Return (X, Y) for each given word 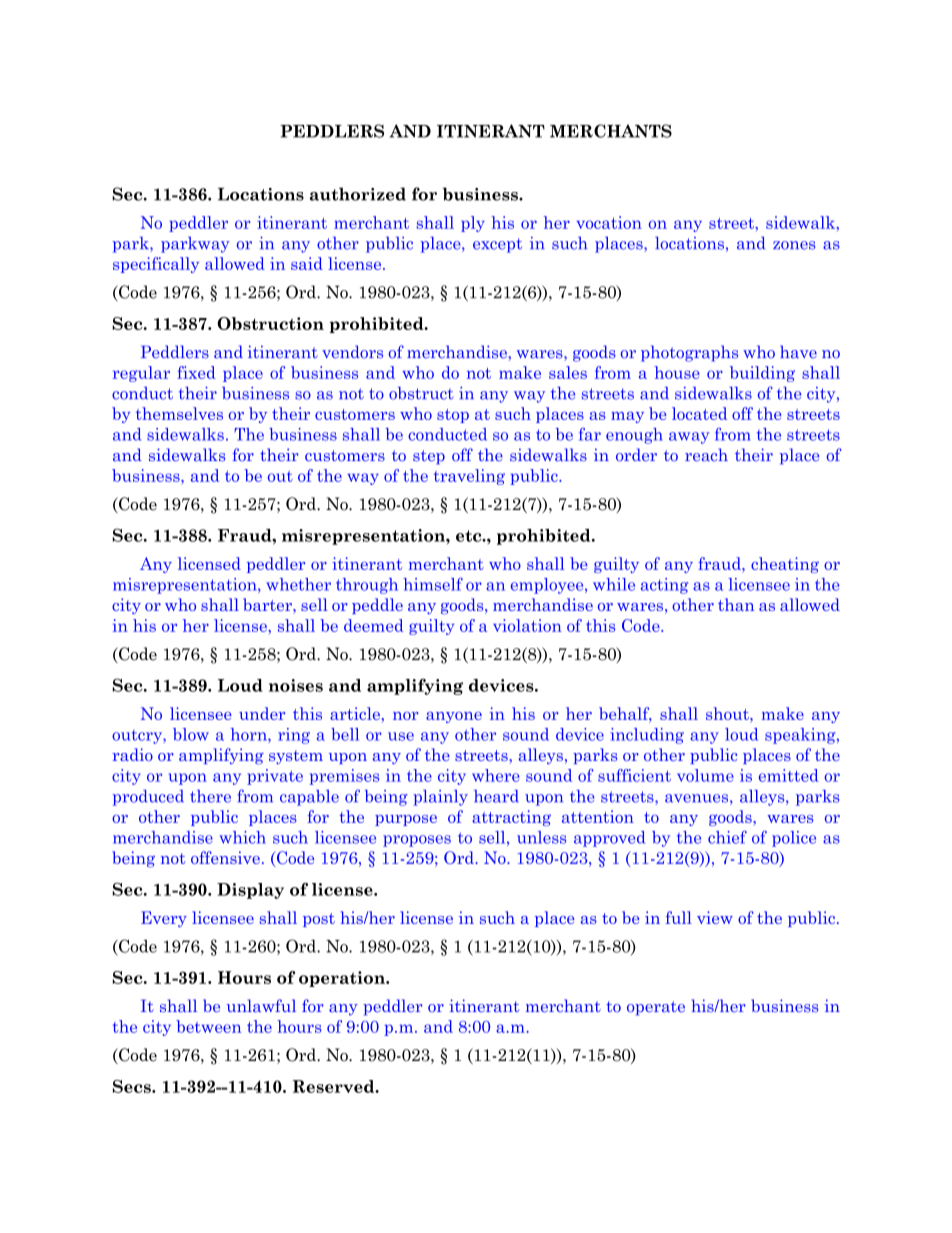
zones (794, 245)
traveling (469, 477)
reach (706, 455)
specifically (156, 265)
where (495, 775)
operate (656, 1008)
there (210, 796)
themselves (179, 413)
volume (705, 775)
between (209, 1026)
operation (343, 979)
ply (473, 224)
